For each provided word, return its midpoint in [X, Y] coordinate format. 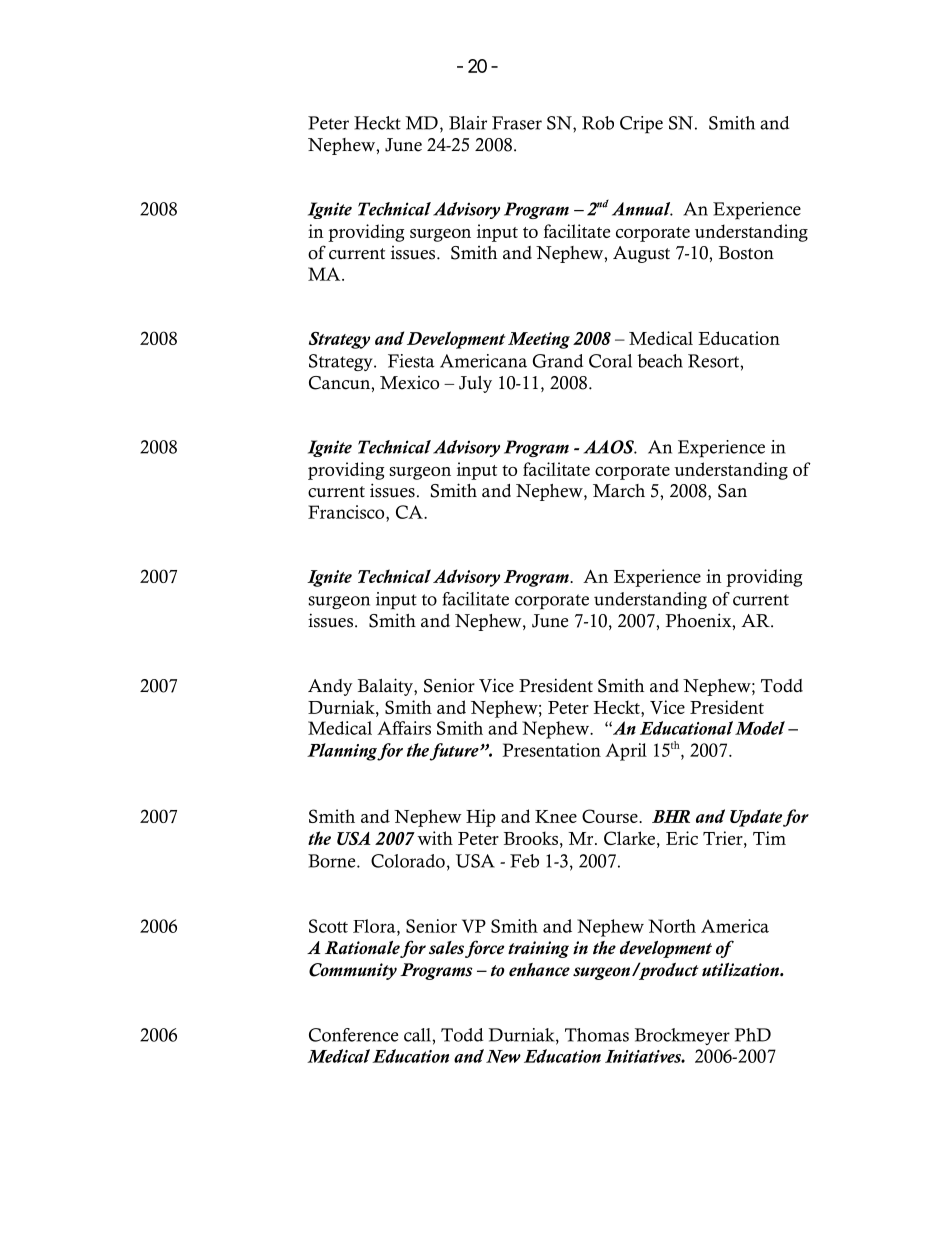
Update [756, 818]
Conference [353, 1035]
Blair [468, 123]
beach [660, 361]
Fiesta [411, 361]
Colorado [408, 861]
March [619, 491]
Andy [330, 687]
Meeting [539, 340]
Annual [642, 209]
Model [760, 728]
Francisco [347, 512]
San [732, 491]
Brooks [531, 838]
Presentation [551, 750]
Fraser [517, 123]
